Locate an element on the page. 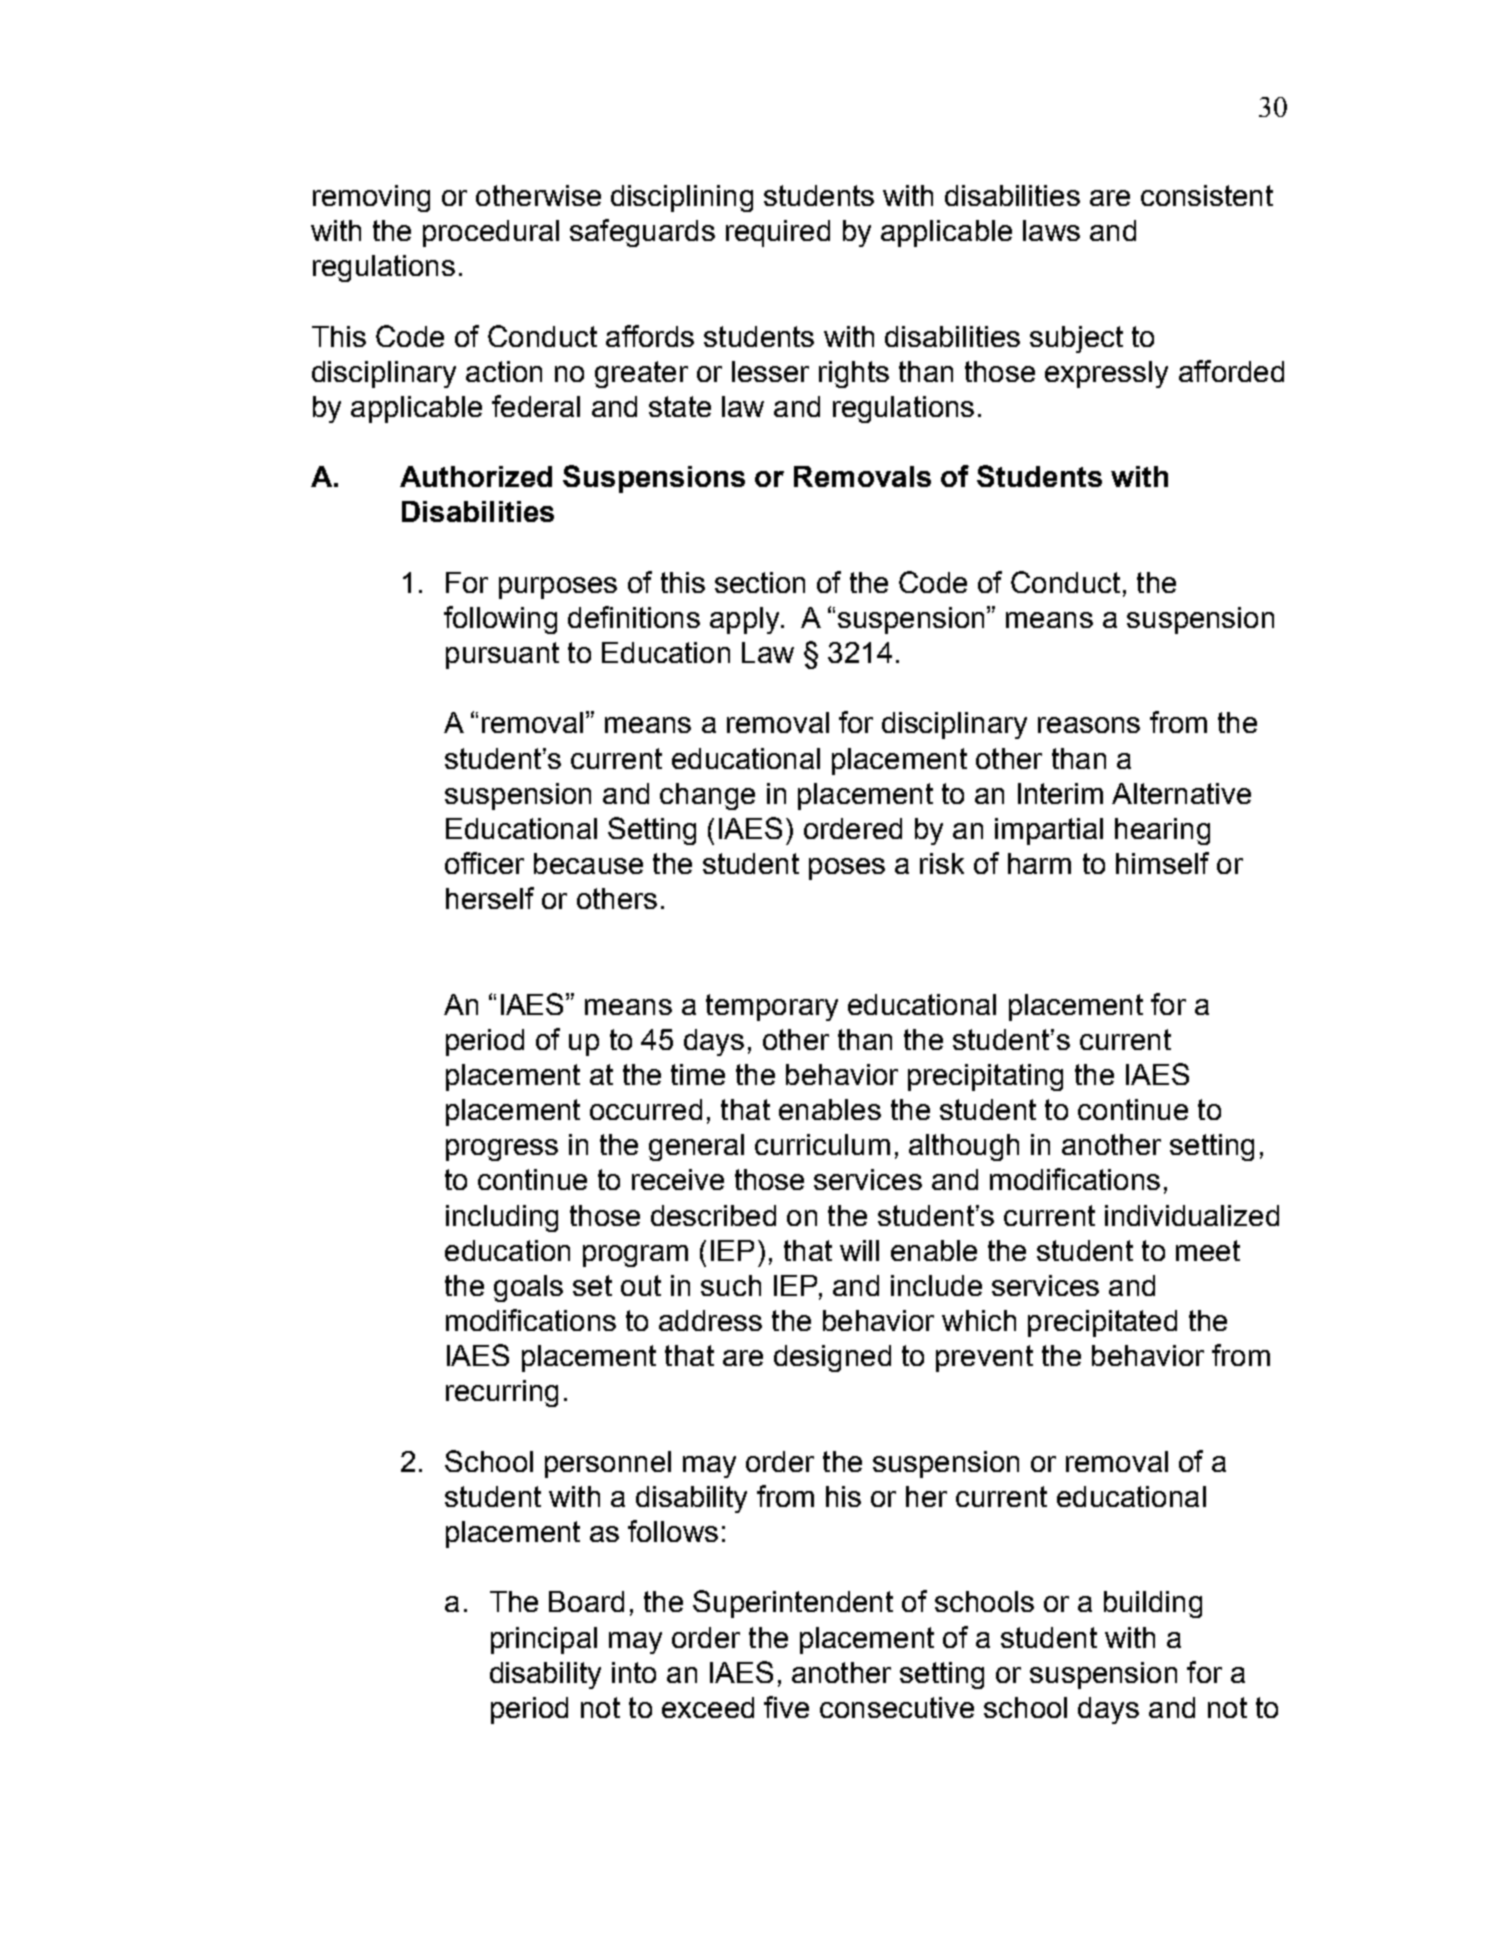 The image size is (1510, 1954). precipitated is located at coordinates (1102, 1323).
